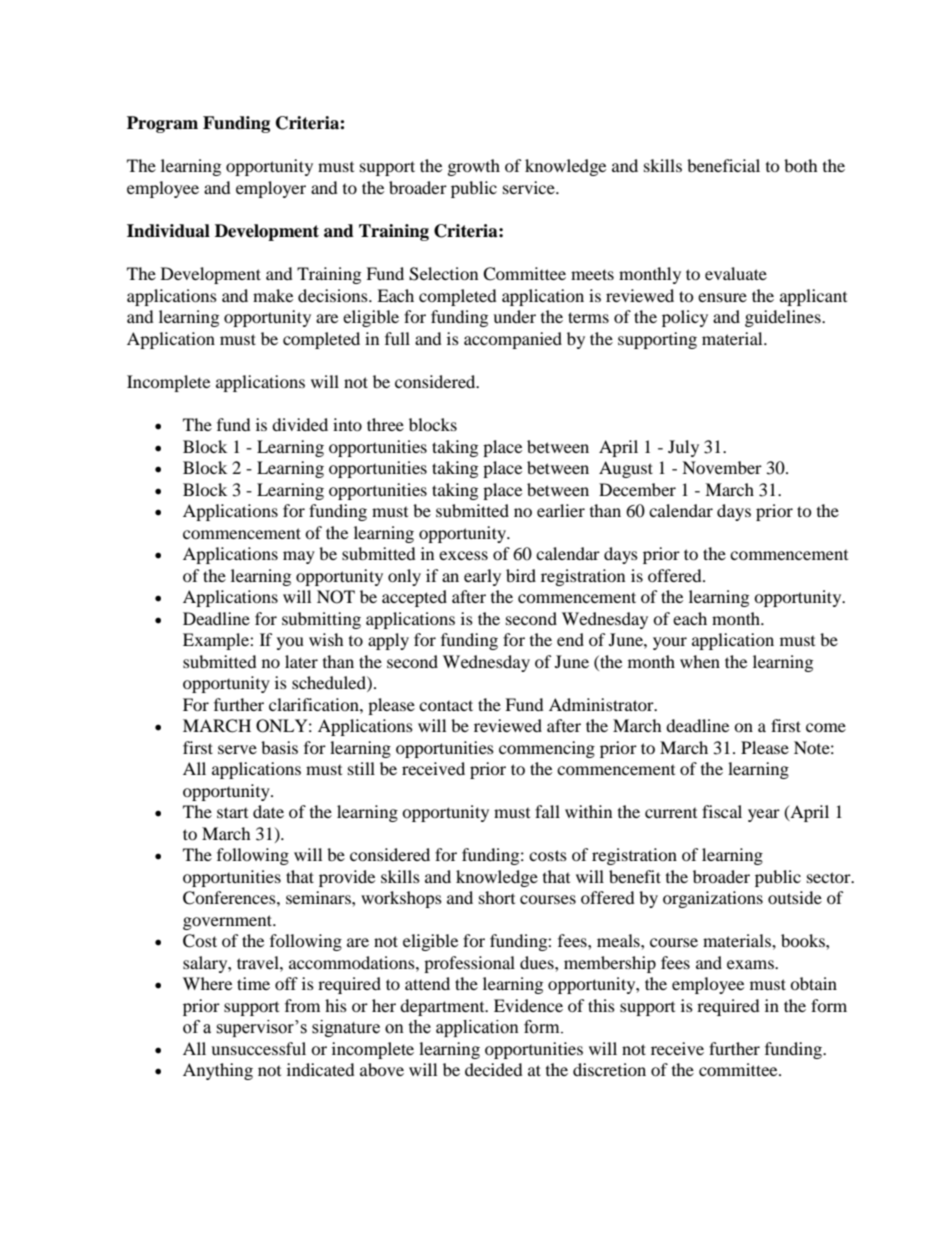 The height and width of the screenshot is (1233, 952). What do you see at coordinates (258, 1048) in the screenshot?
I see `unsuccessful` at bounding box center [258, 1048].
